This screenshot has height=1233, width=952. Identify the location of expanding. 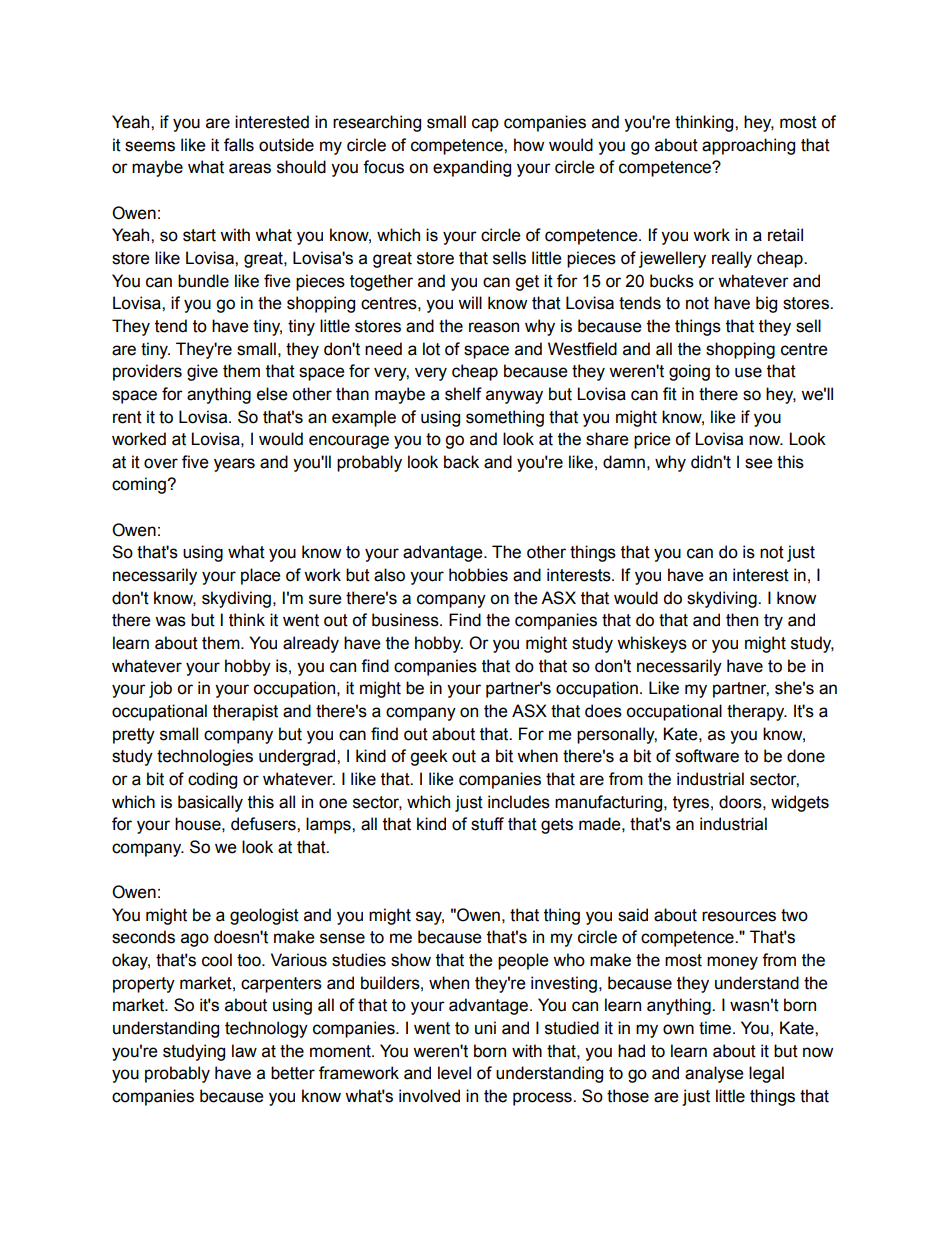
(472, 168).
